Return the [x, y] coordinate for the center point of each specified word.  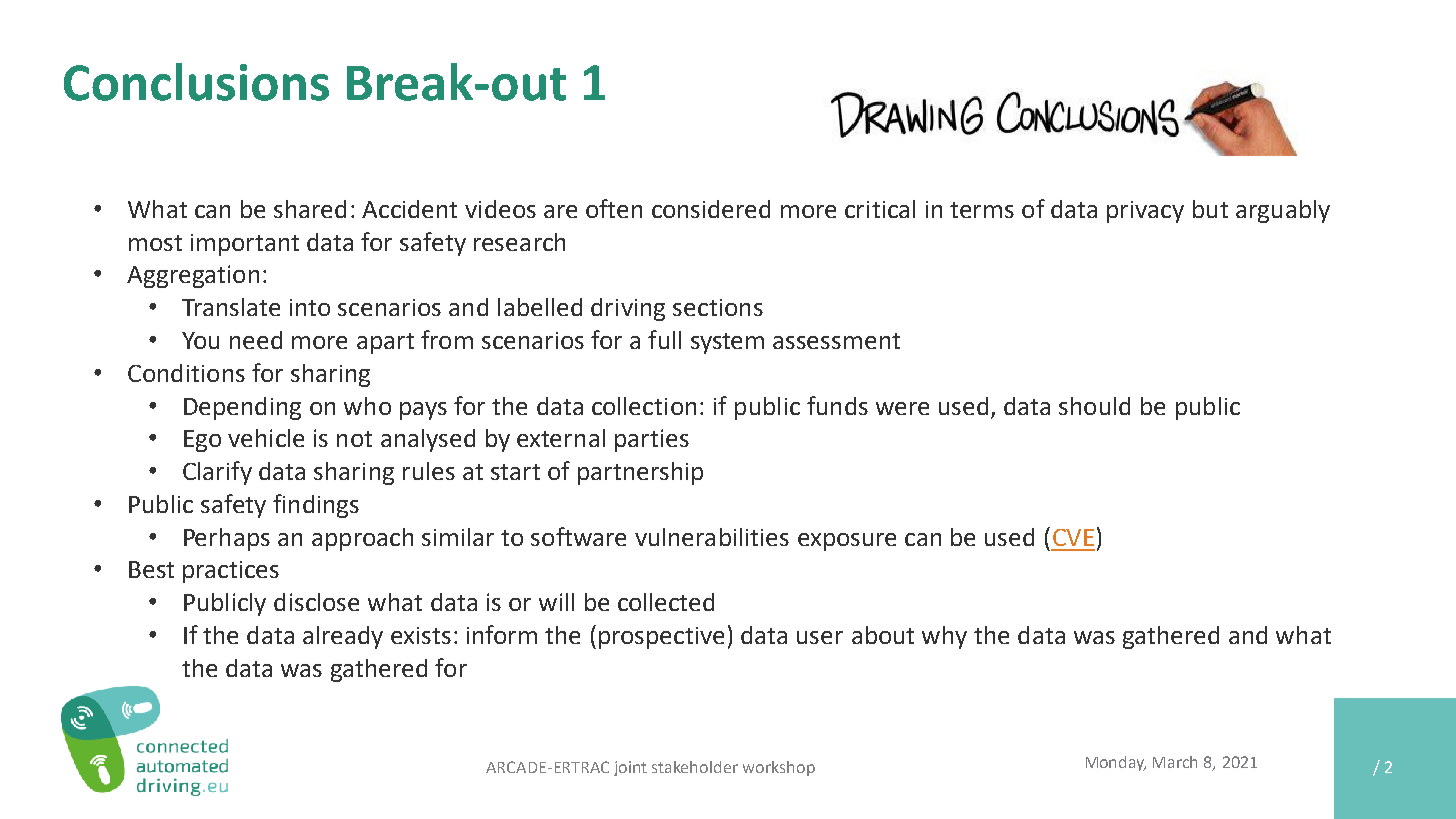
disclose [316, 602]
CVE [1073, 537]
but [1210, 209]
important [245, 245]
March [1175, 762]
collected [666, 602]
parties [652, 440]
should [1094, 406]
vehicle [266, 438]
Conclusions [196, 82]
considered [711, 209]
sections [718, 307]
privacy [1145, 212]
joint [630, 768]
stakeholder [695, 767]
